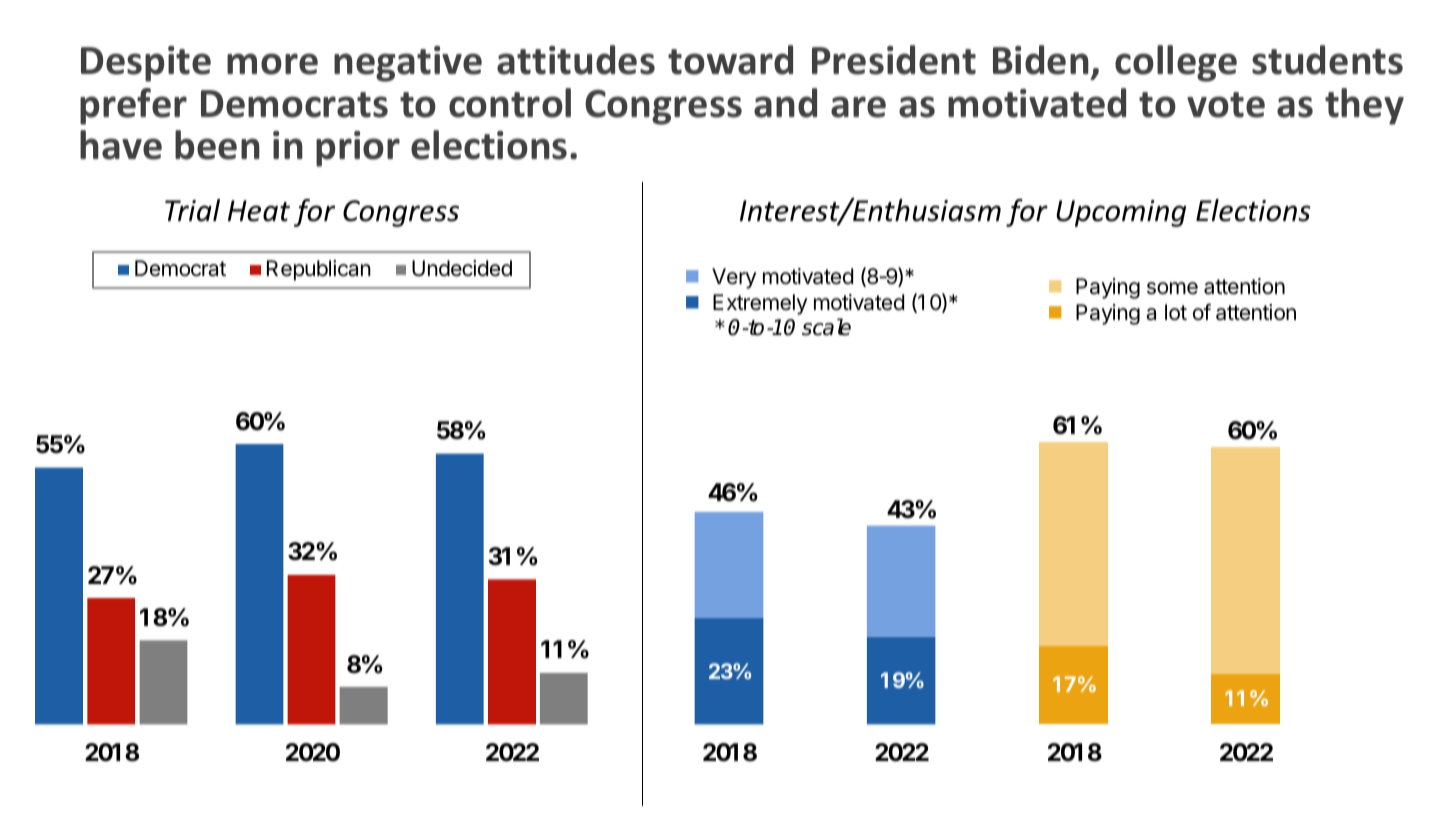  What do you see at coordinates (730, 60) in the screenshot?
I see `toward` at bounding box center [730, 60].
